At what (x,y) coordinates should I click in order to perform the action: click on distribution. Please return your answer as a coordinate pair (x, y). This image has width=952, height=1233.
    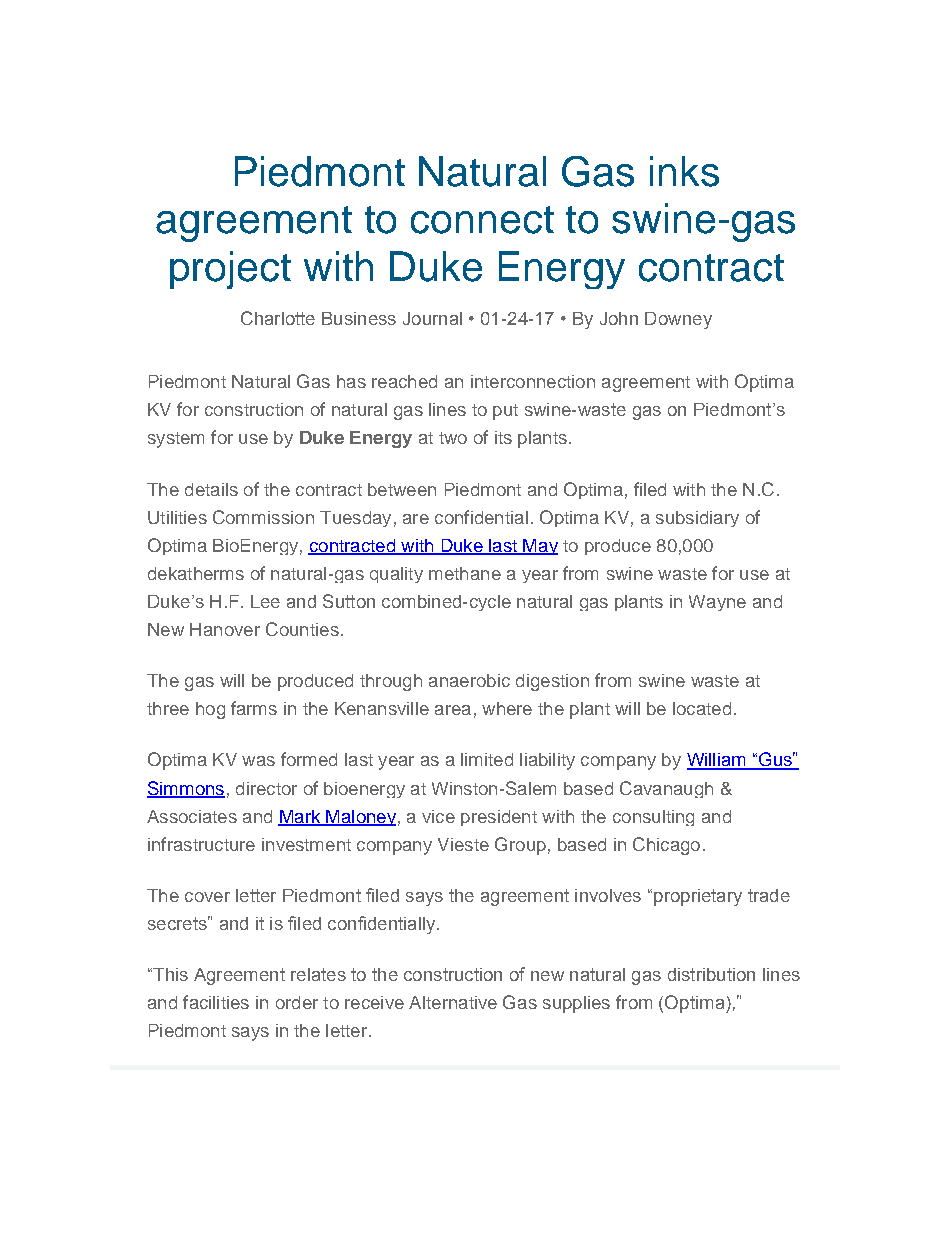
    Looking at the image, I should click on (711, 974).
